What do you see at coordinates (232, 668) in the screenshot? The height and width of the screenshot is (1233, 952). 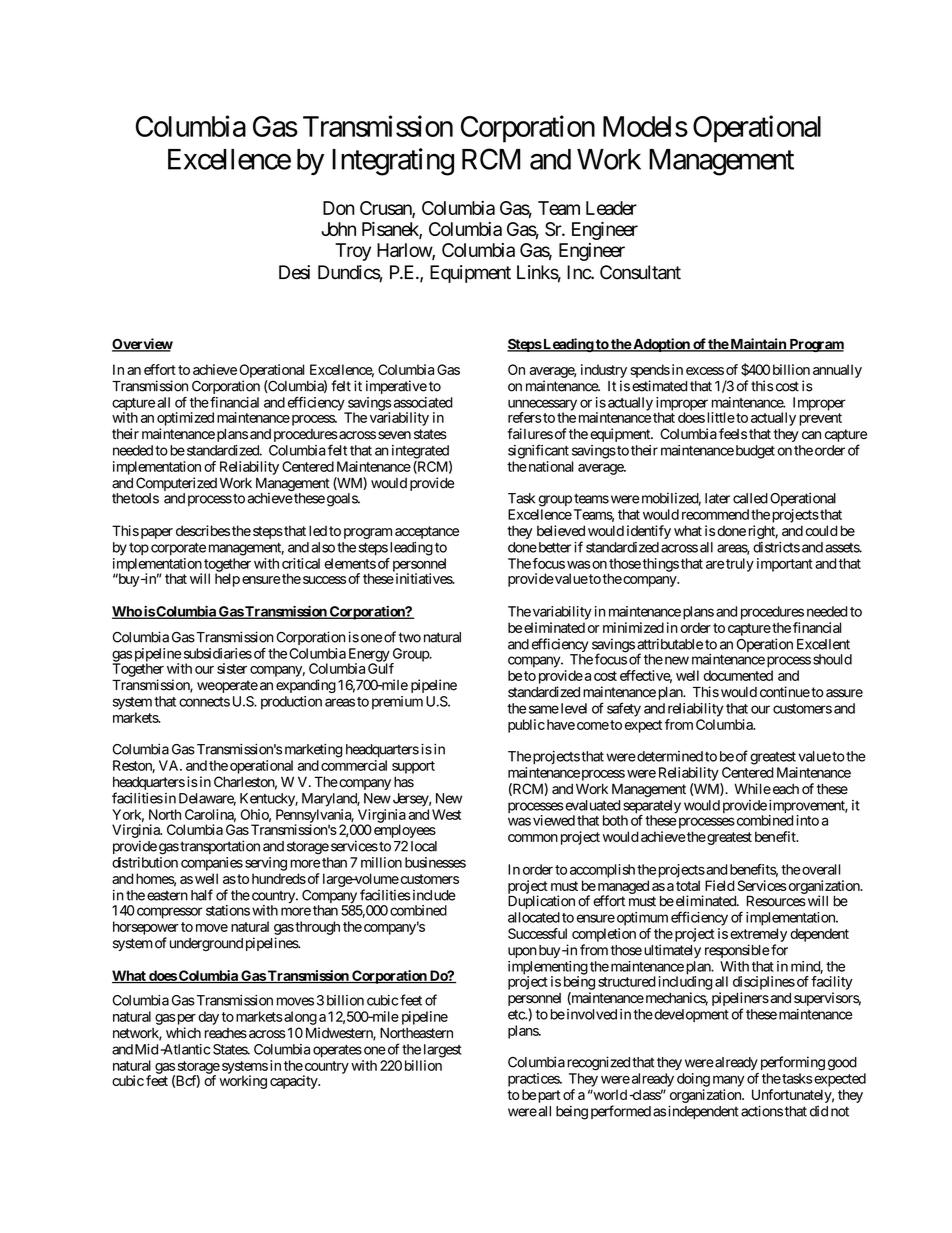 I see `sister` at bounding box center [232, 668].
